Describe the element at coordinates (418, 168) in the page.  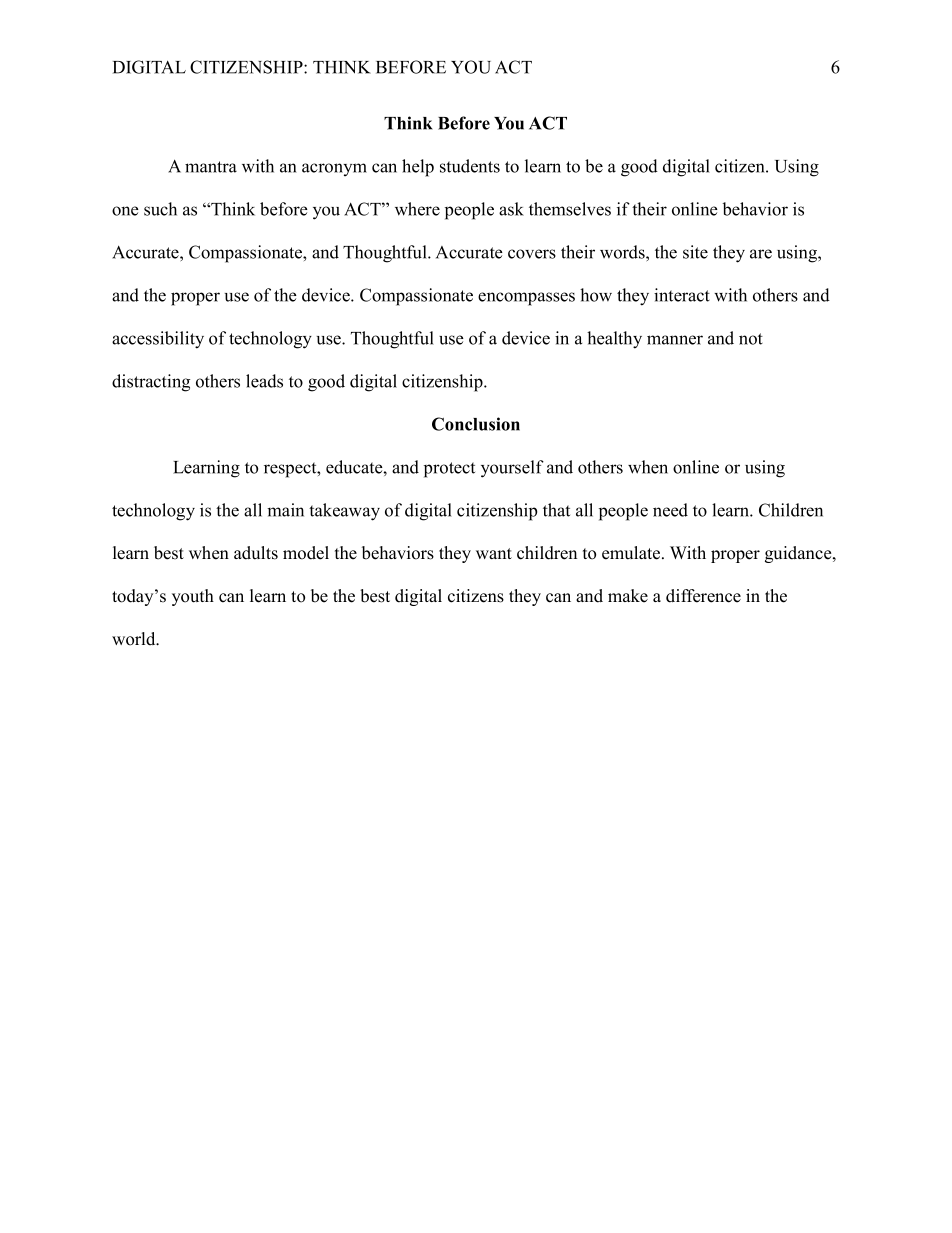
I see `help` at that location.
